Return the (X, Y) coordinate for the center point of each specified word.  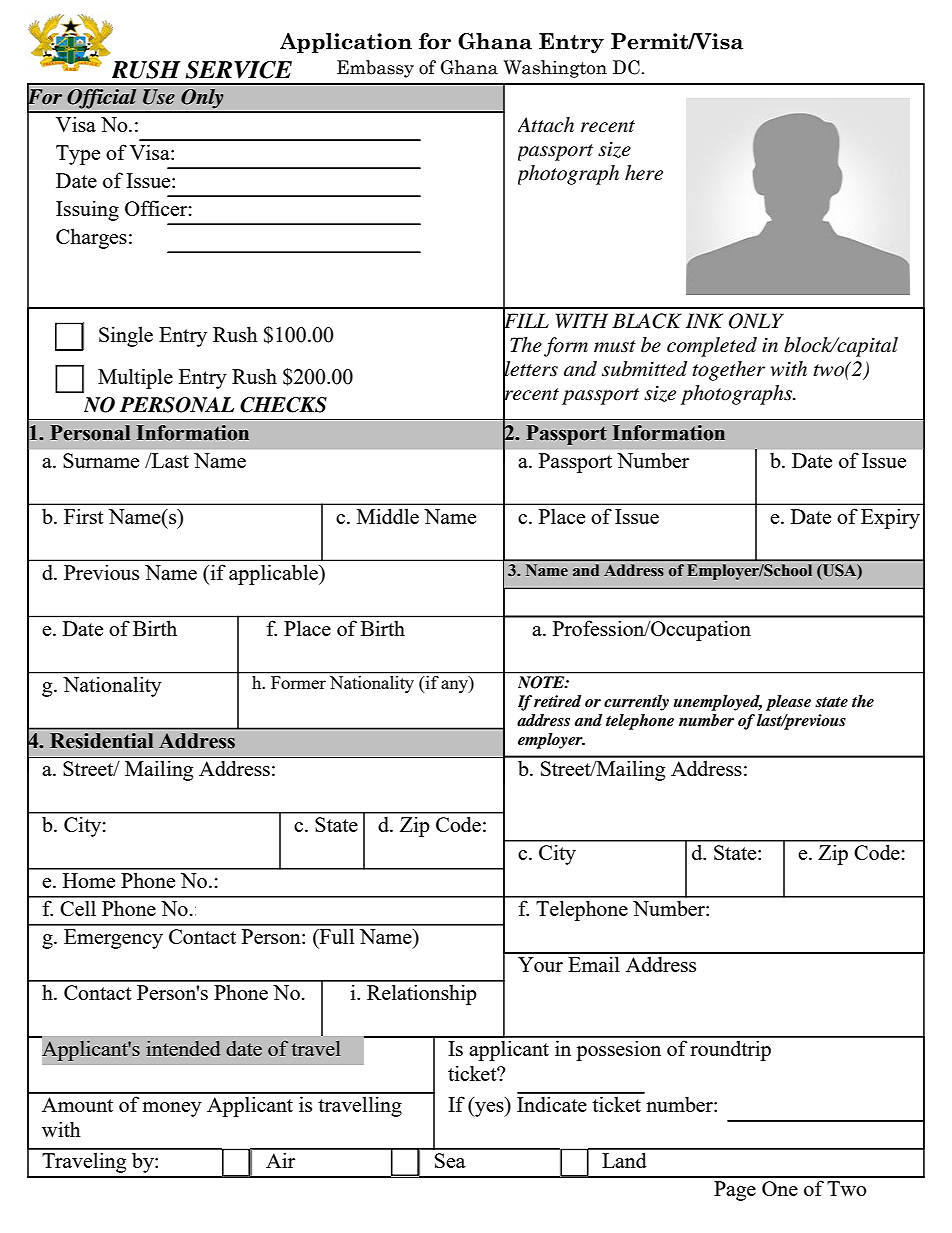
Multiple (135, 378)
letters (530, 369)
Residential (101, 741)
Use (159, 97)
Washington (555, 69)
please (788, 703)
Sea (450, 1160)
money (172, 1109)
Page (735, 1191)
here (644, 173)
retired (557, 701)
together (728, 371)
